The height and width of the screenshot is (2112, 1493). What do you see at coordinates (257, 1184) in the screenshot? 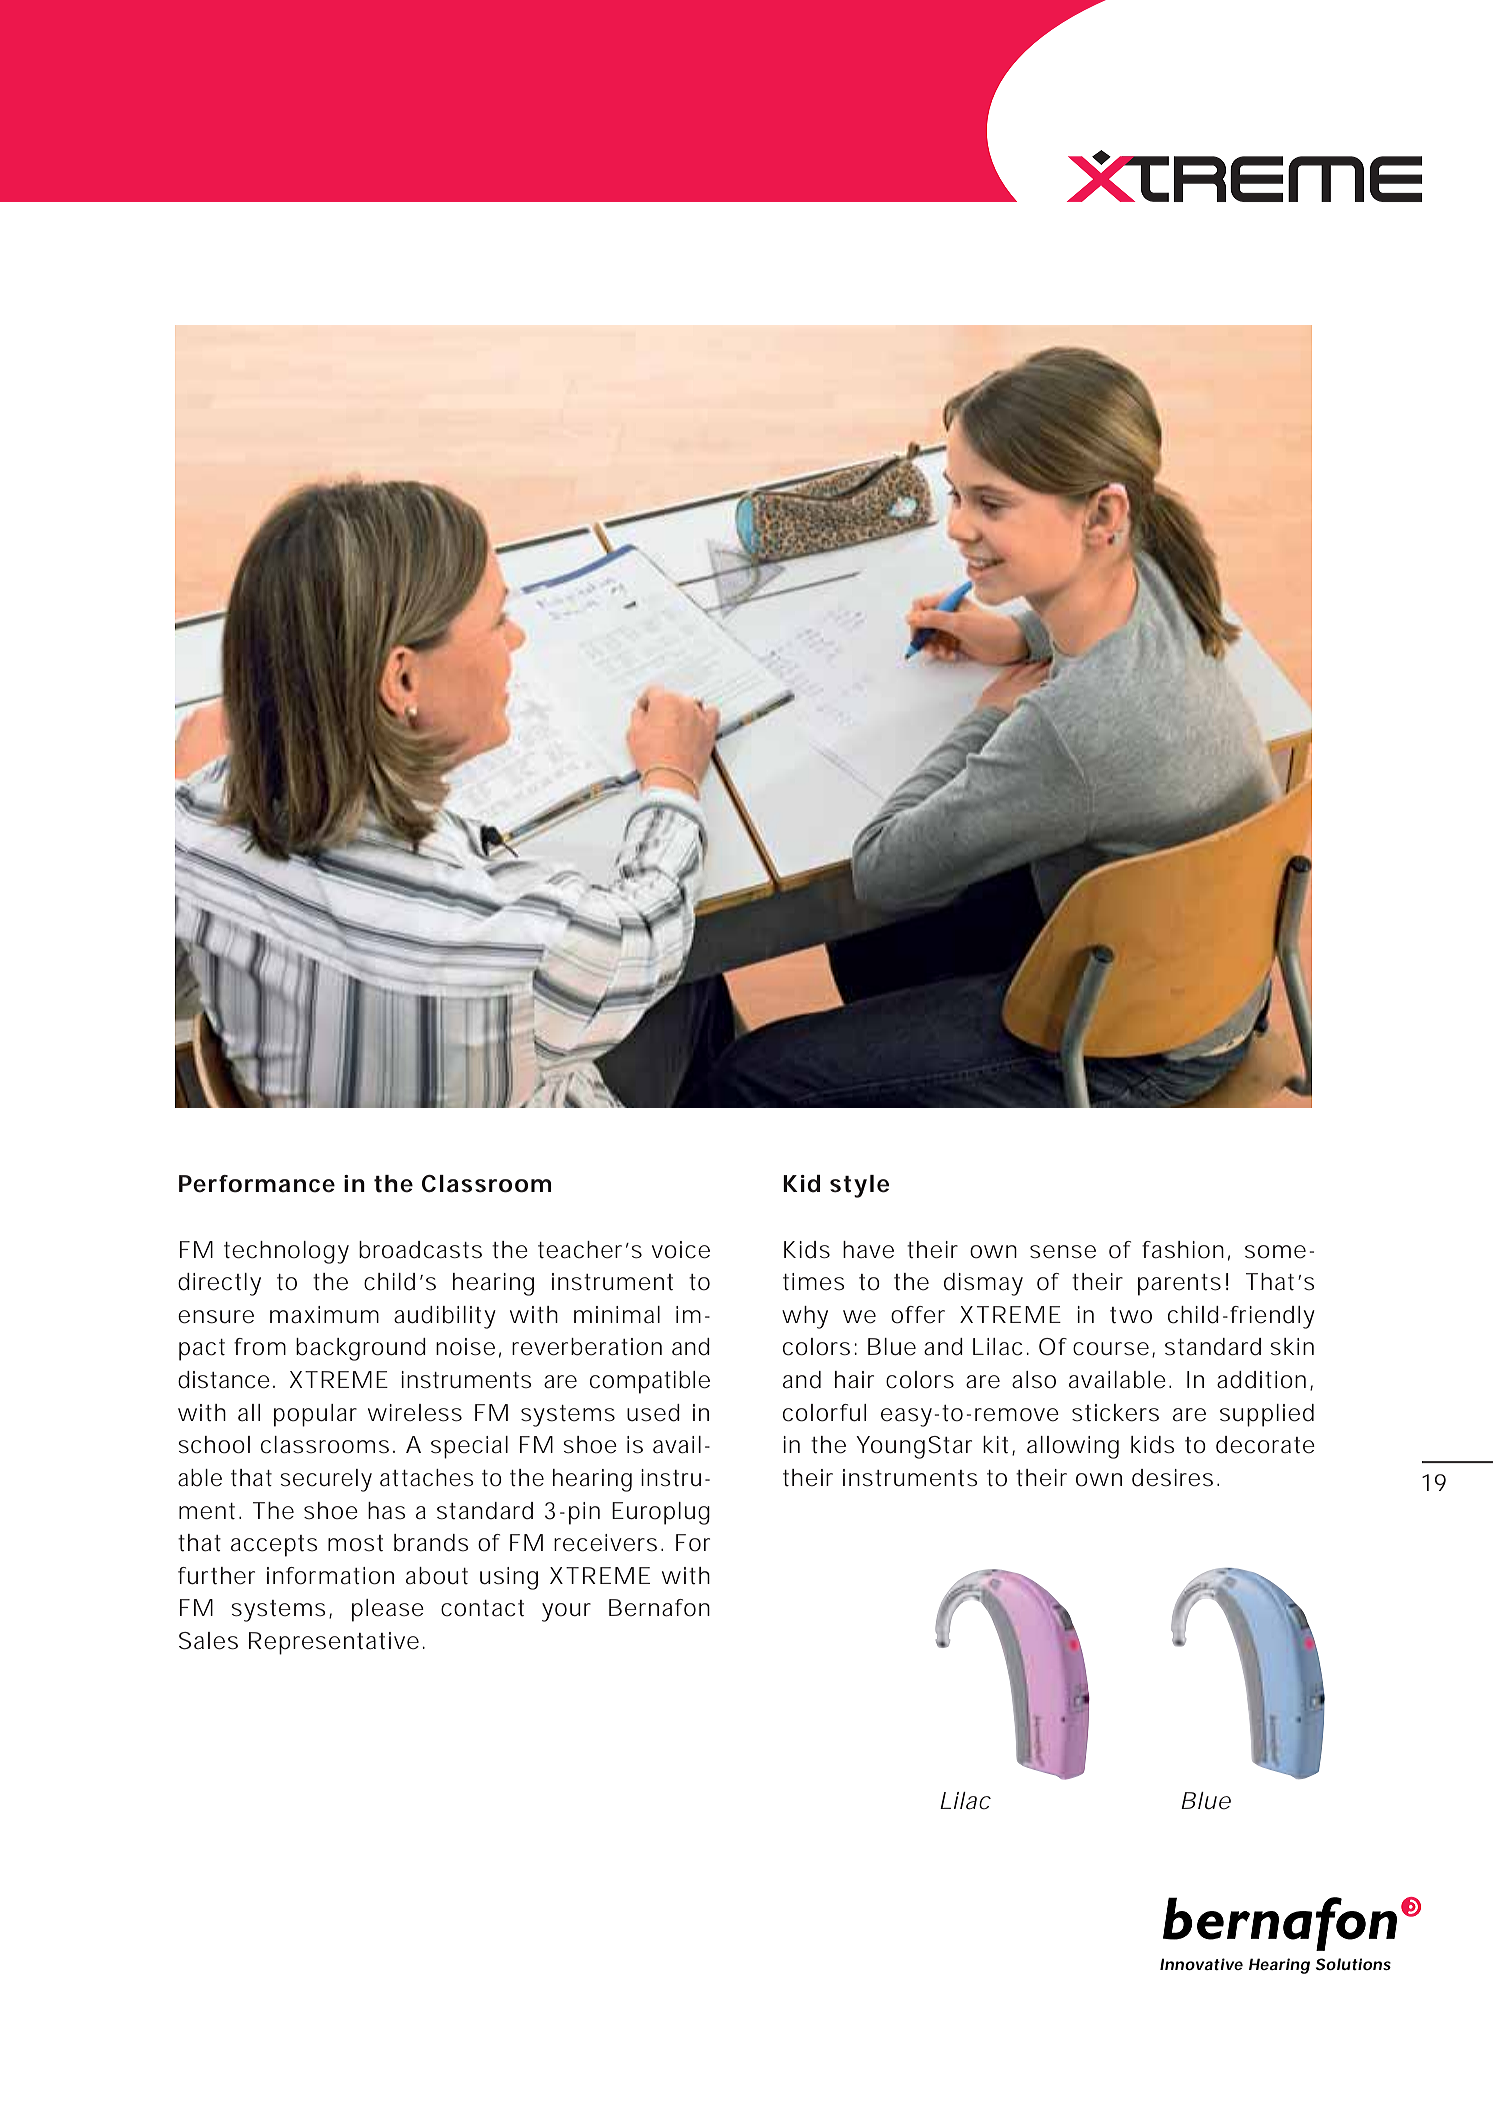
I see `Performance` at bounding box center [257, 1184].
